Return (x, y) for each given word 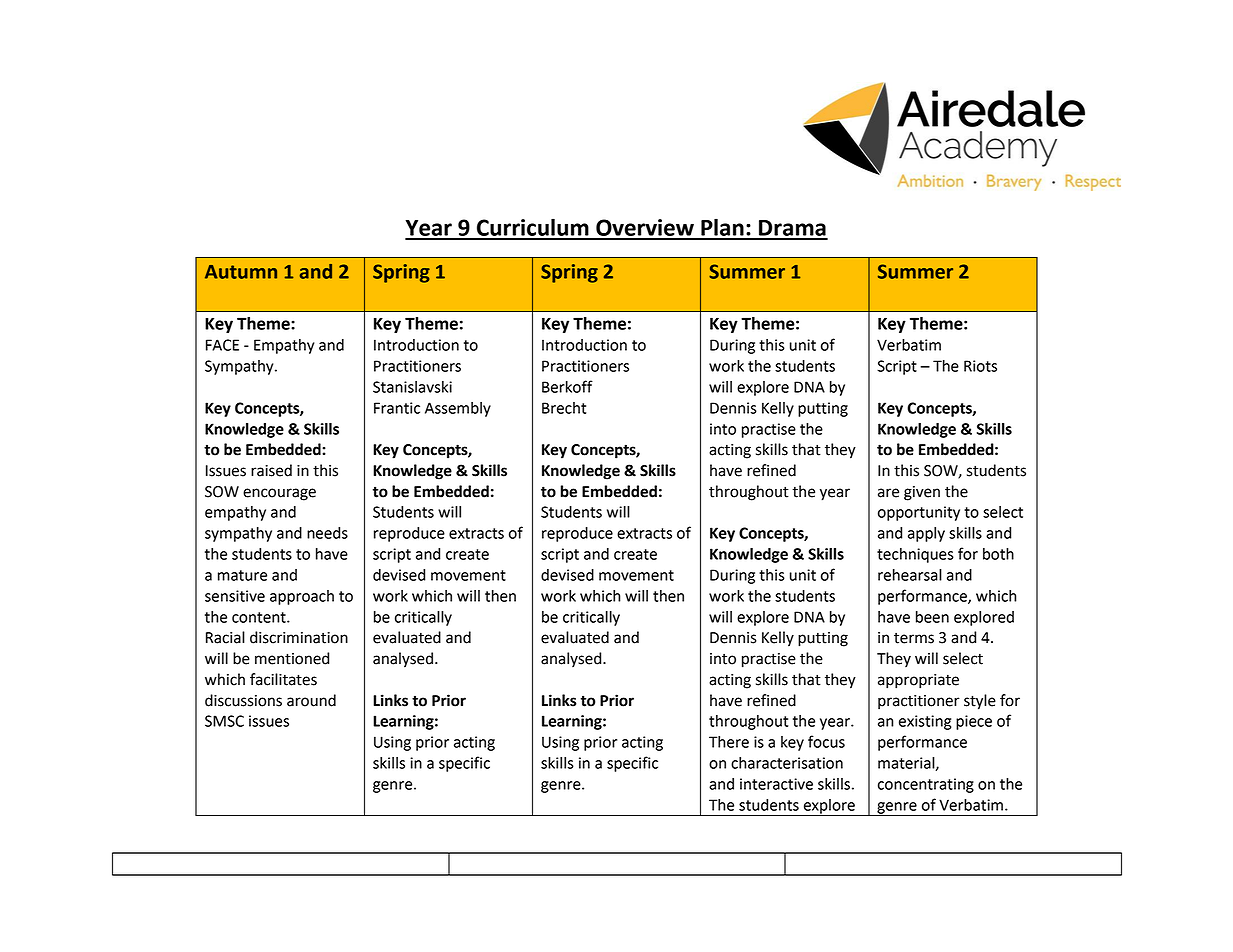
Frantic (397, 408)
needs (327, 533)
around (311, 700)
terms (914, 638)
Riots (980, 366)
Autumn (241, 272)
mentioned (292, 658)
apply (926, 534)
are (888, 493)
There (729, 742)
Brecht (564, 408)
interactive (776, 784)
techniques (915, 555)
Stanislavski (412, 387)
